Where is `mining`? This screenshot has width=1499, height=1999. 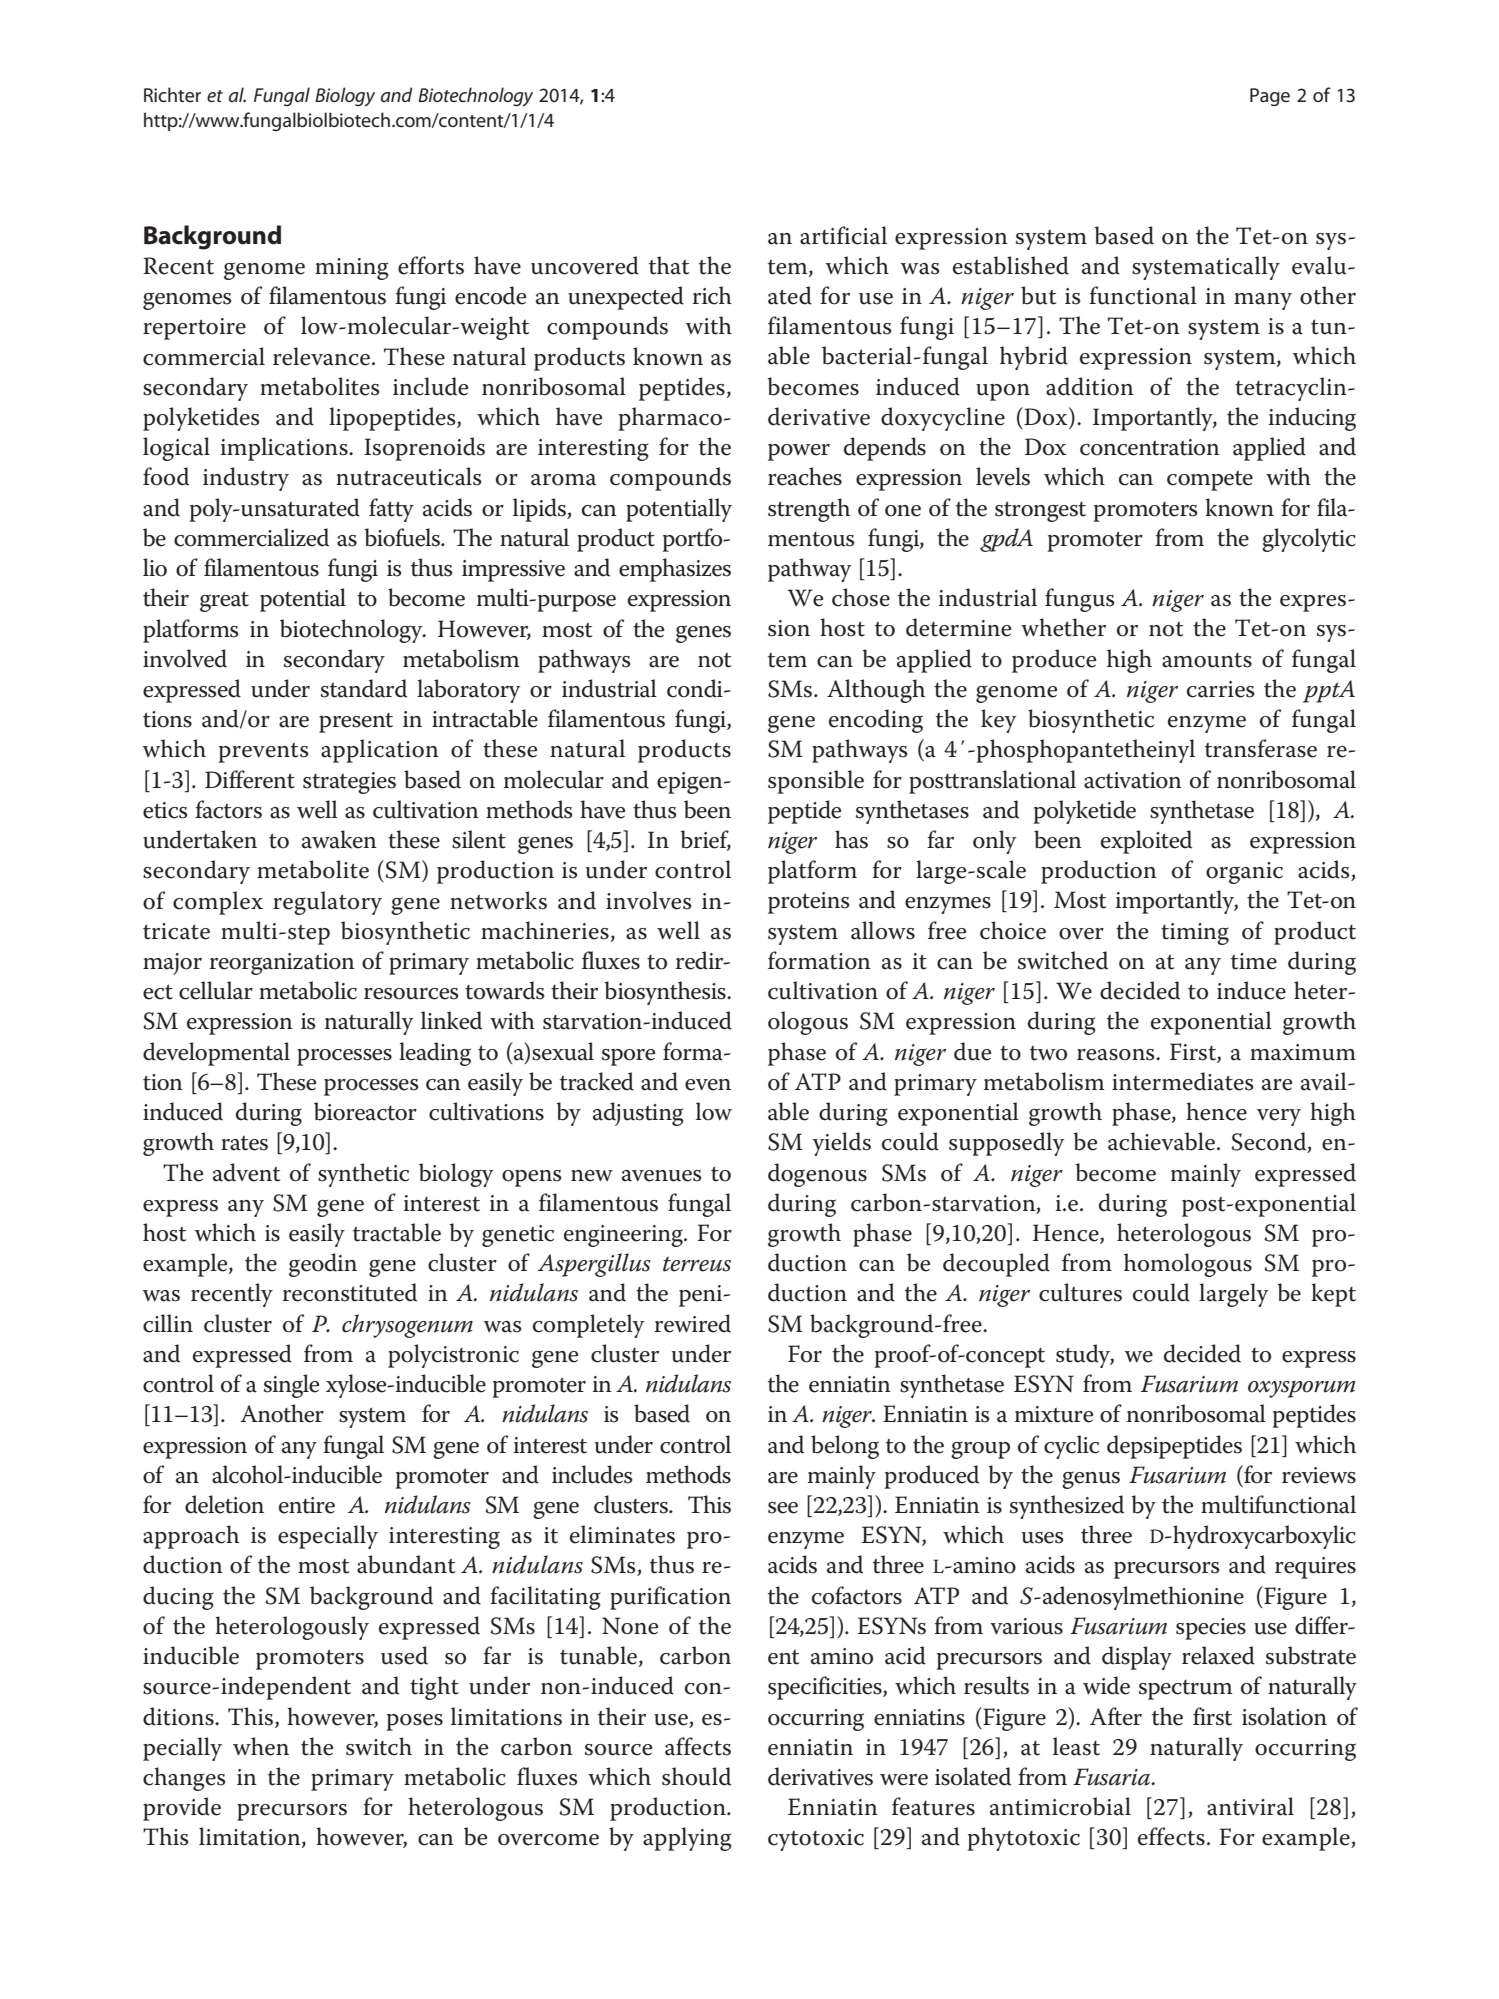 mining is located at coordinates (351, 269).
